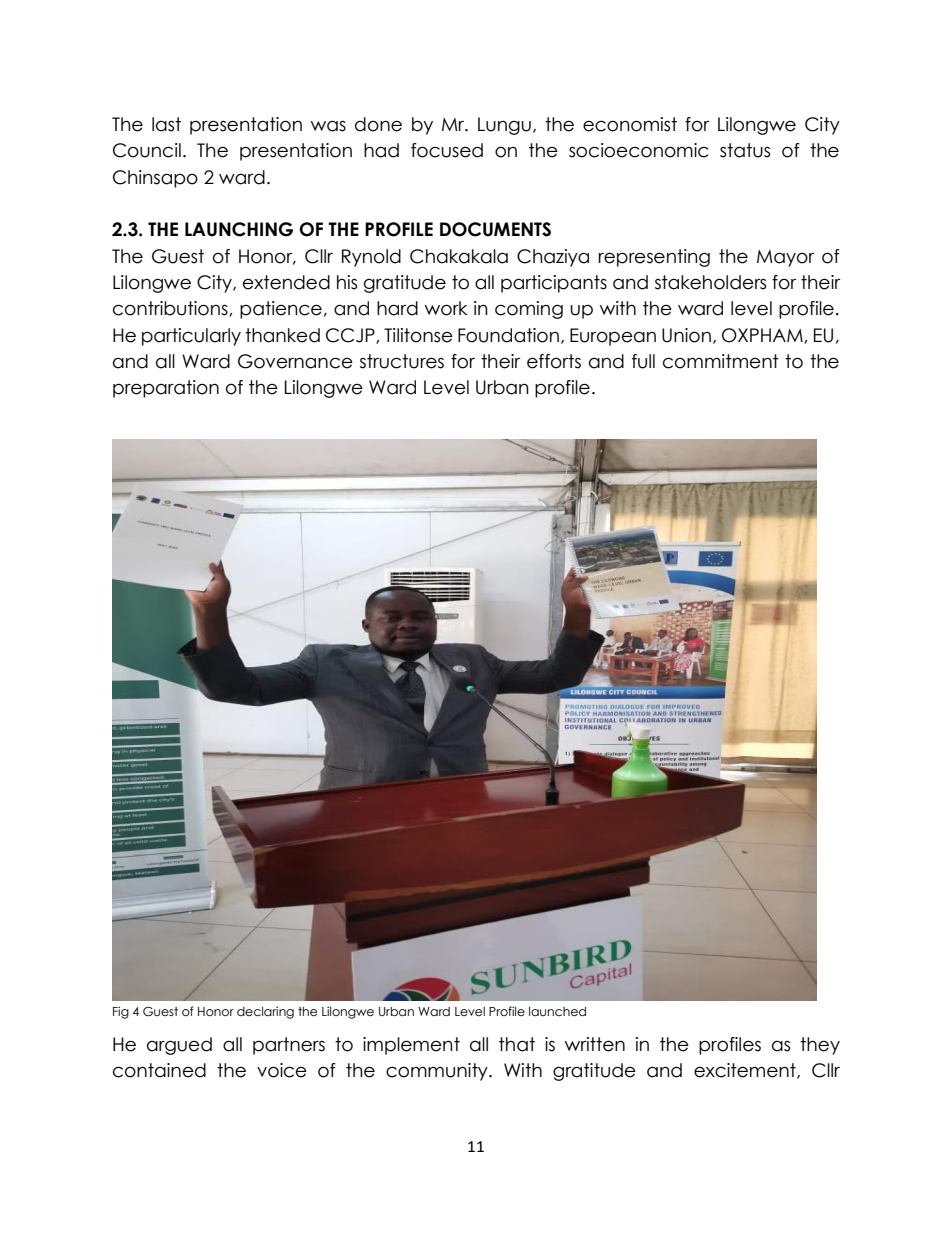 This screenshot has height=1233, width=952. Describe the element at coordinates (820, 1046) in the screenshot. I see `they` at that location.
